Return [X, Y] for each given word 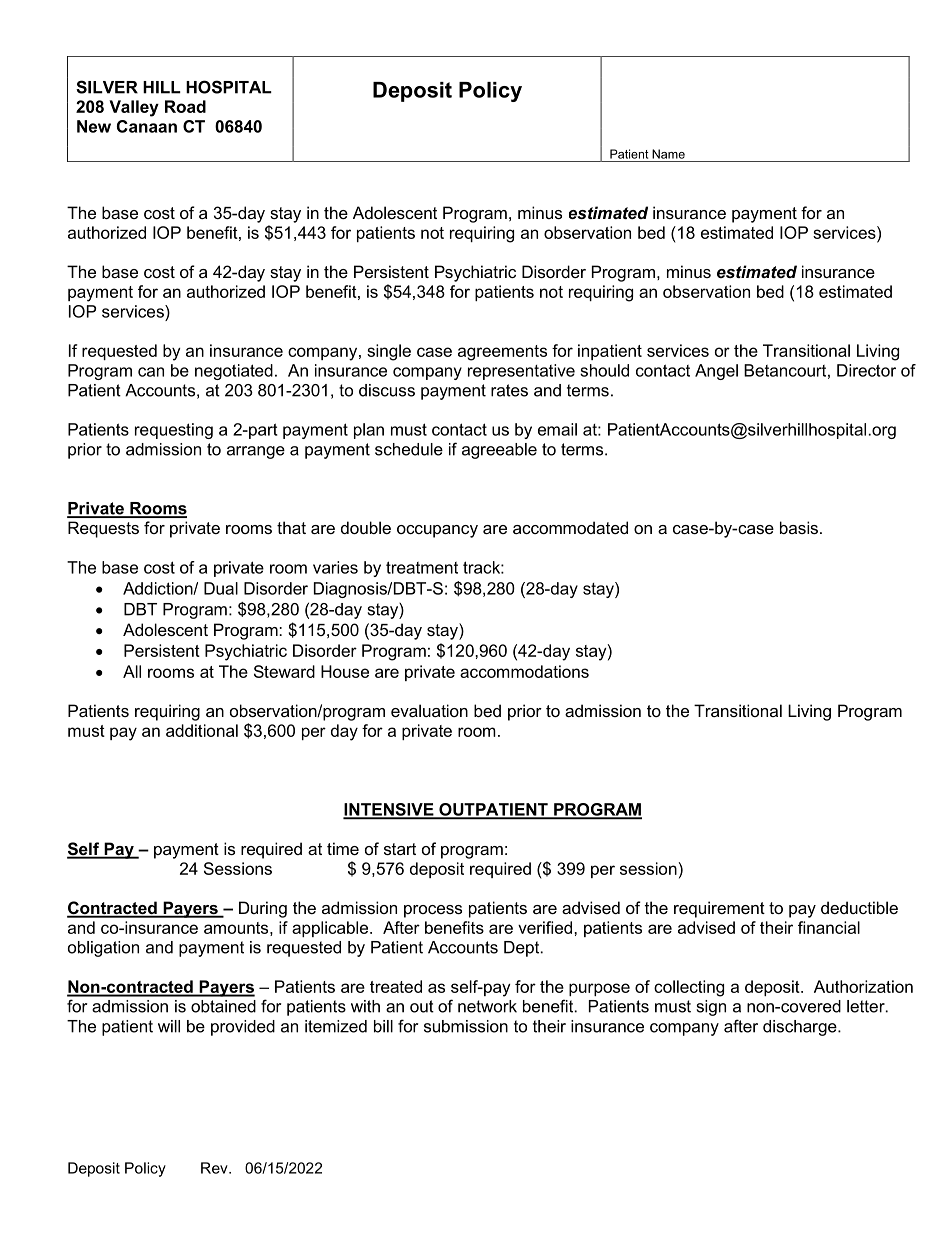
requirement [719, 909]
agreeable [499, 451]
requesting [174, 431]
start [400, 849]
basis [799, 527]
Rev [215, 1168]
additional [202, 730]
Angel [716, 372]
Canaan [147, 126]
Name [668, 154]
